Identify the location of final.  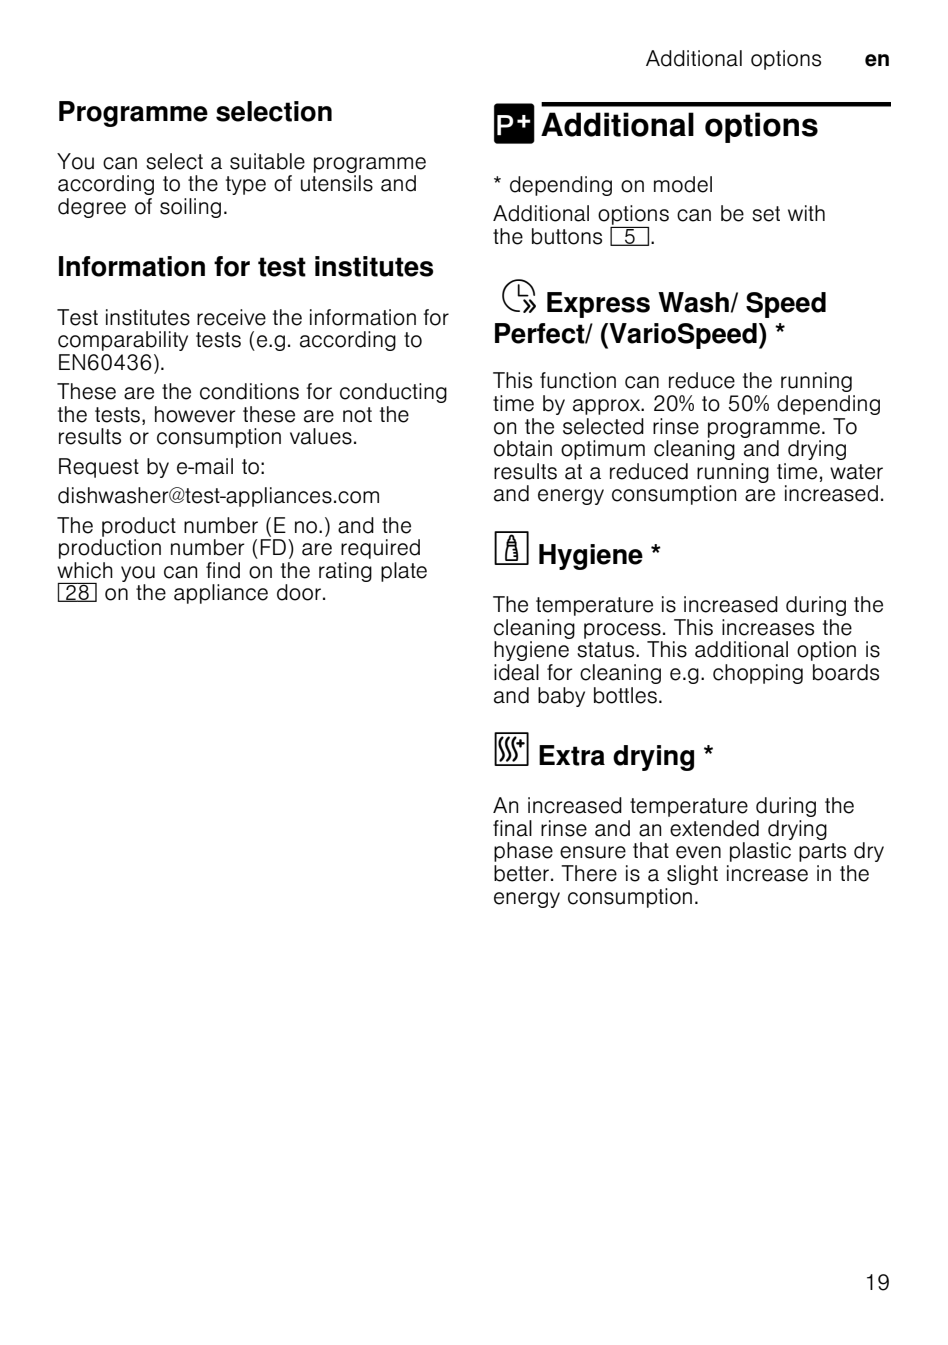
(512, 828).
